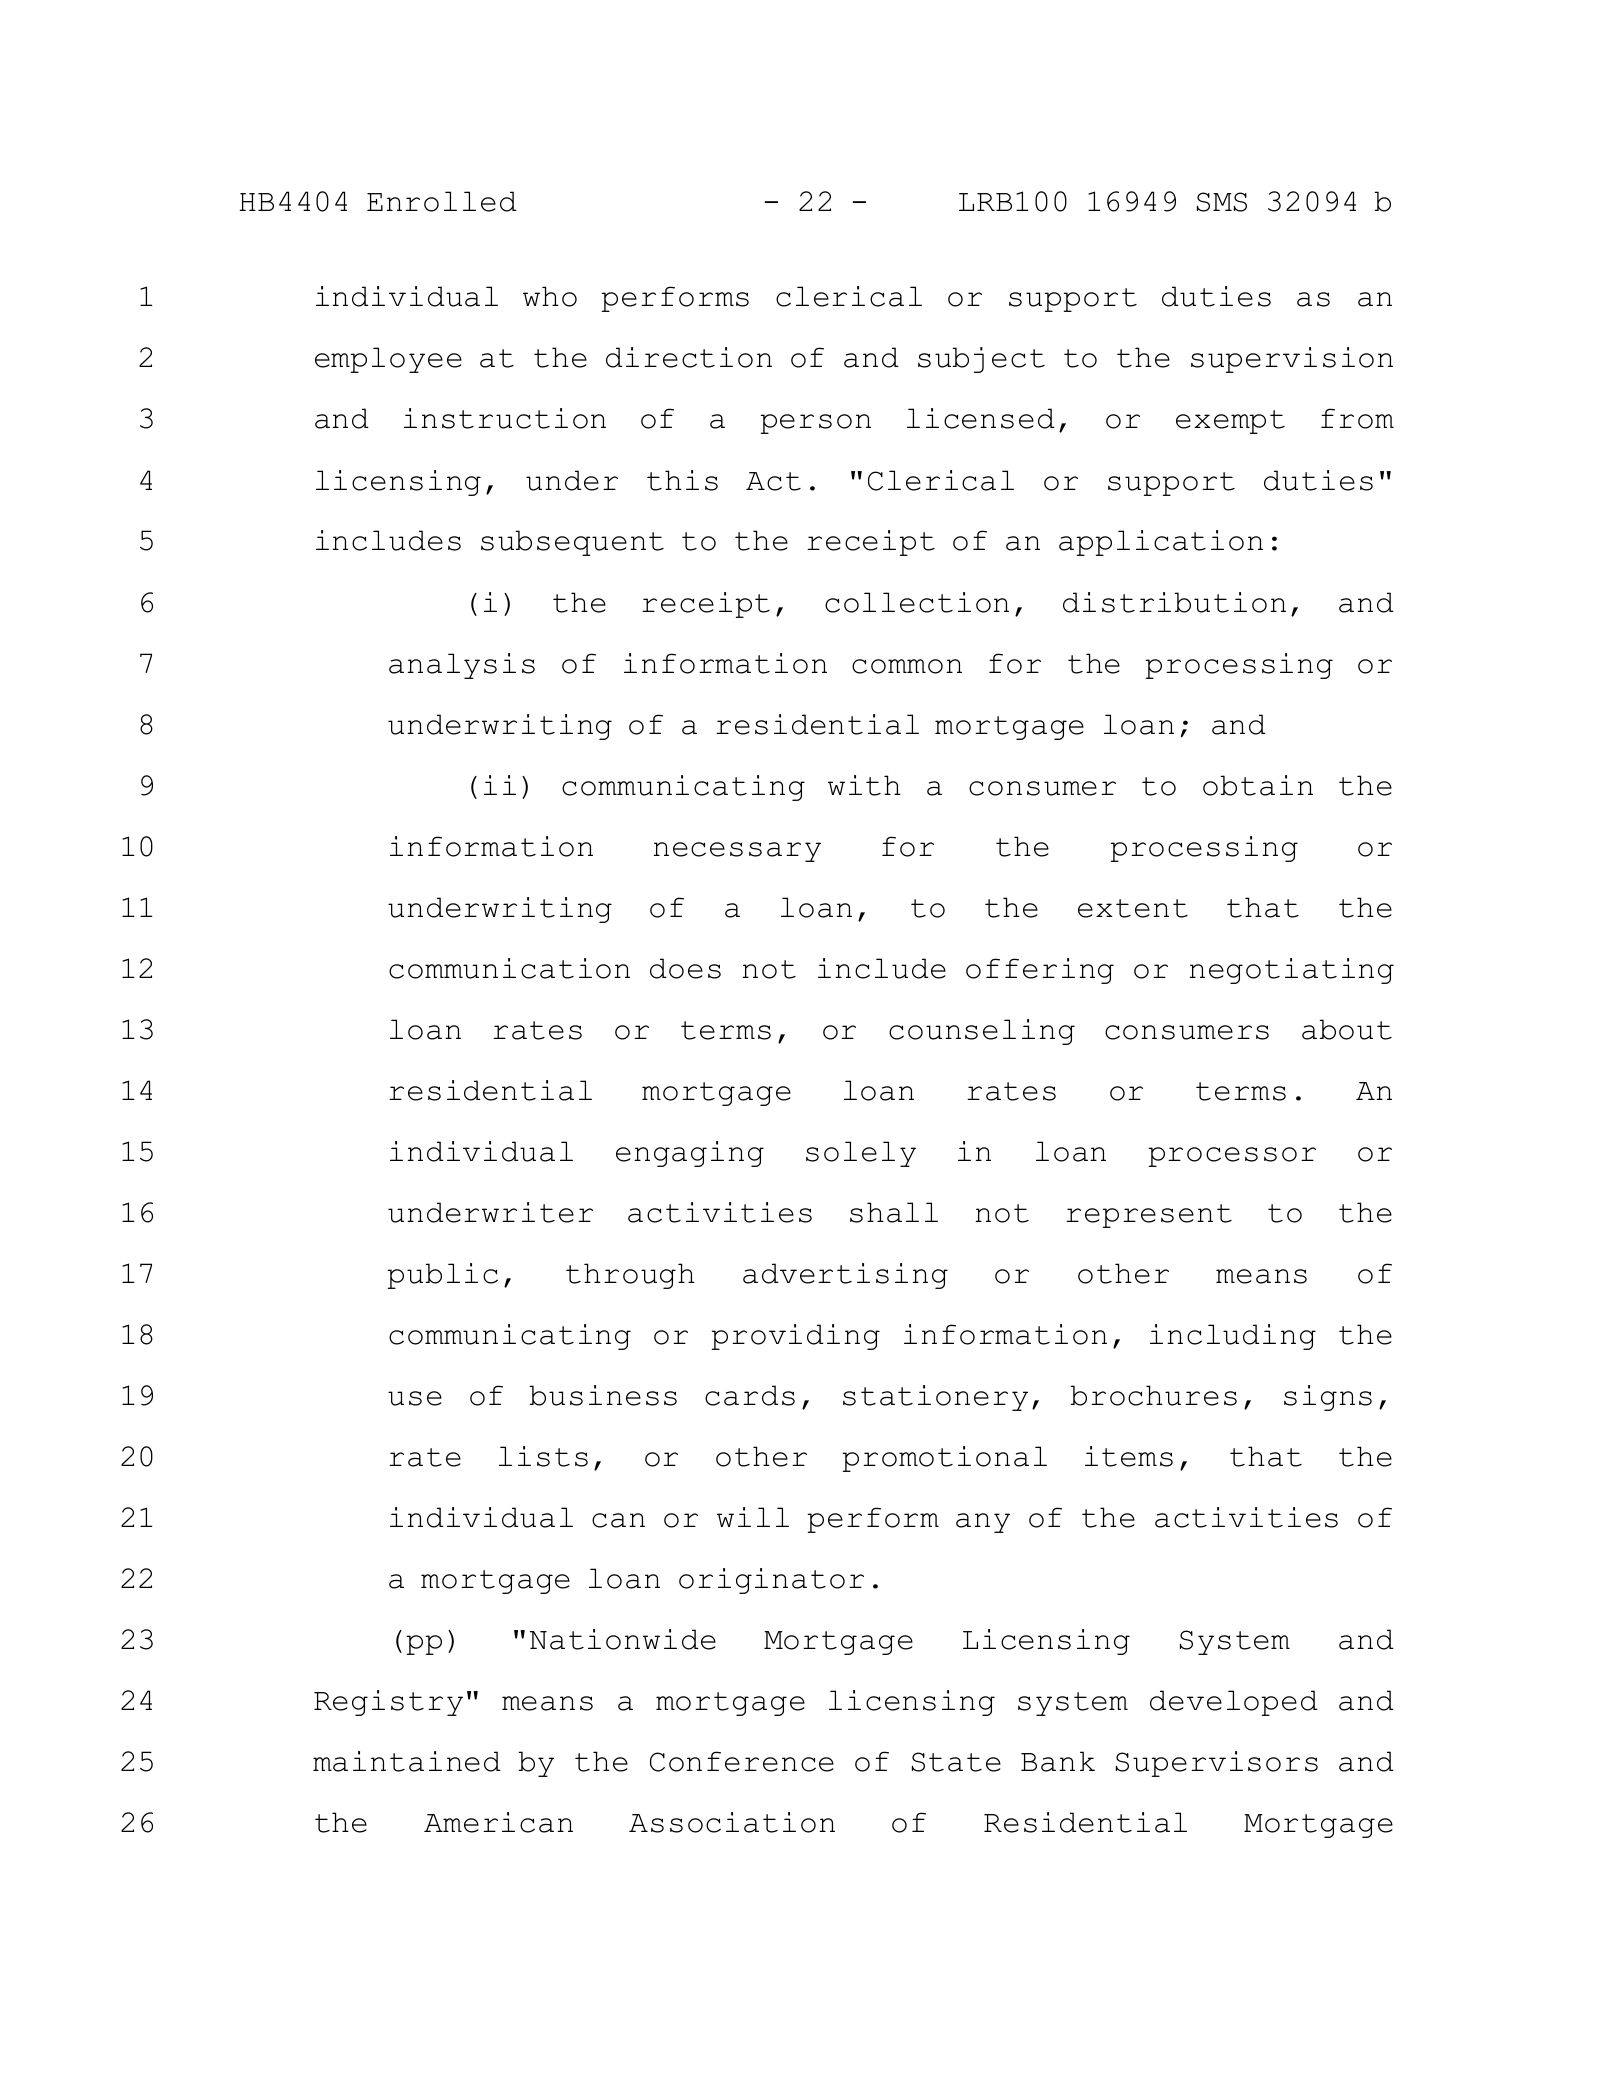 The image size is (1609, 2082). What do you see at coordinates (1222, 202) in the screenshot?
I see `SMS` at bounding box center [1222, 202].
